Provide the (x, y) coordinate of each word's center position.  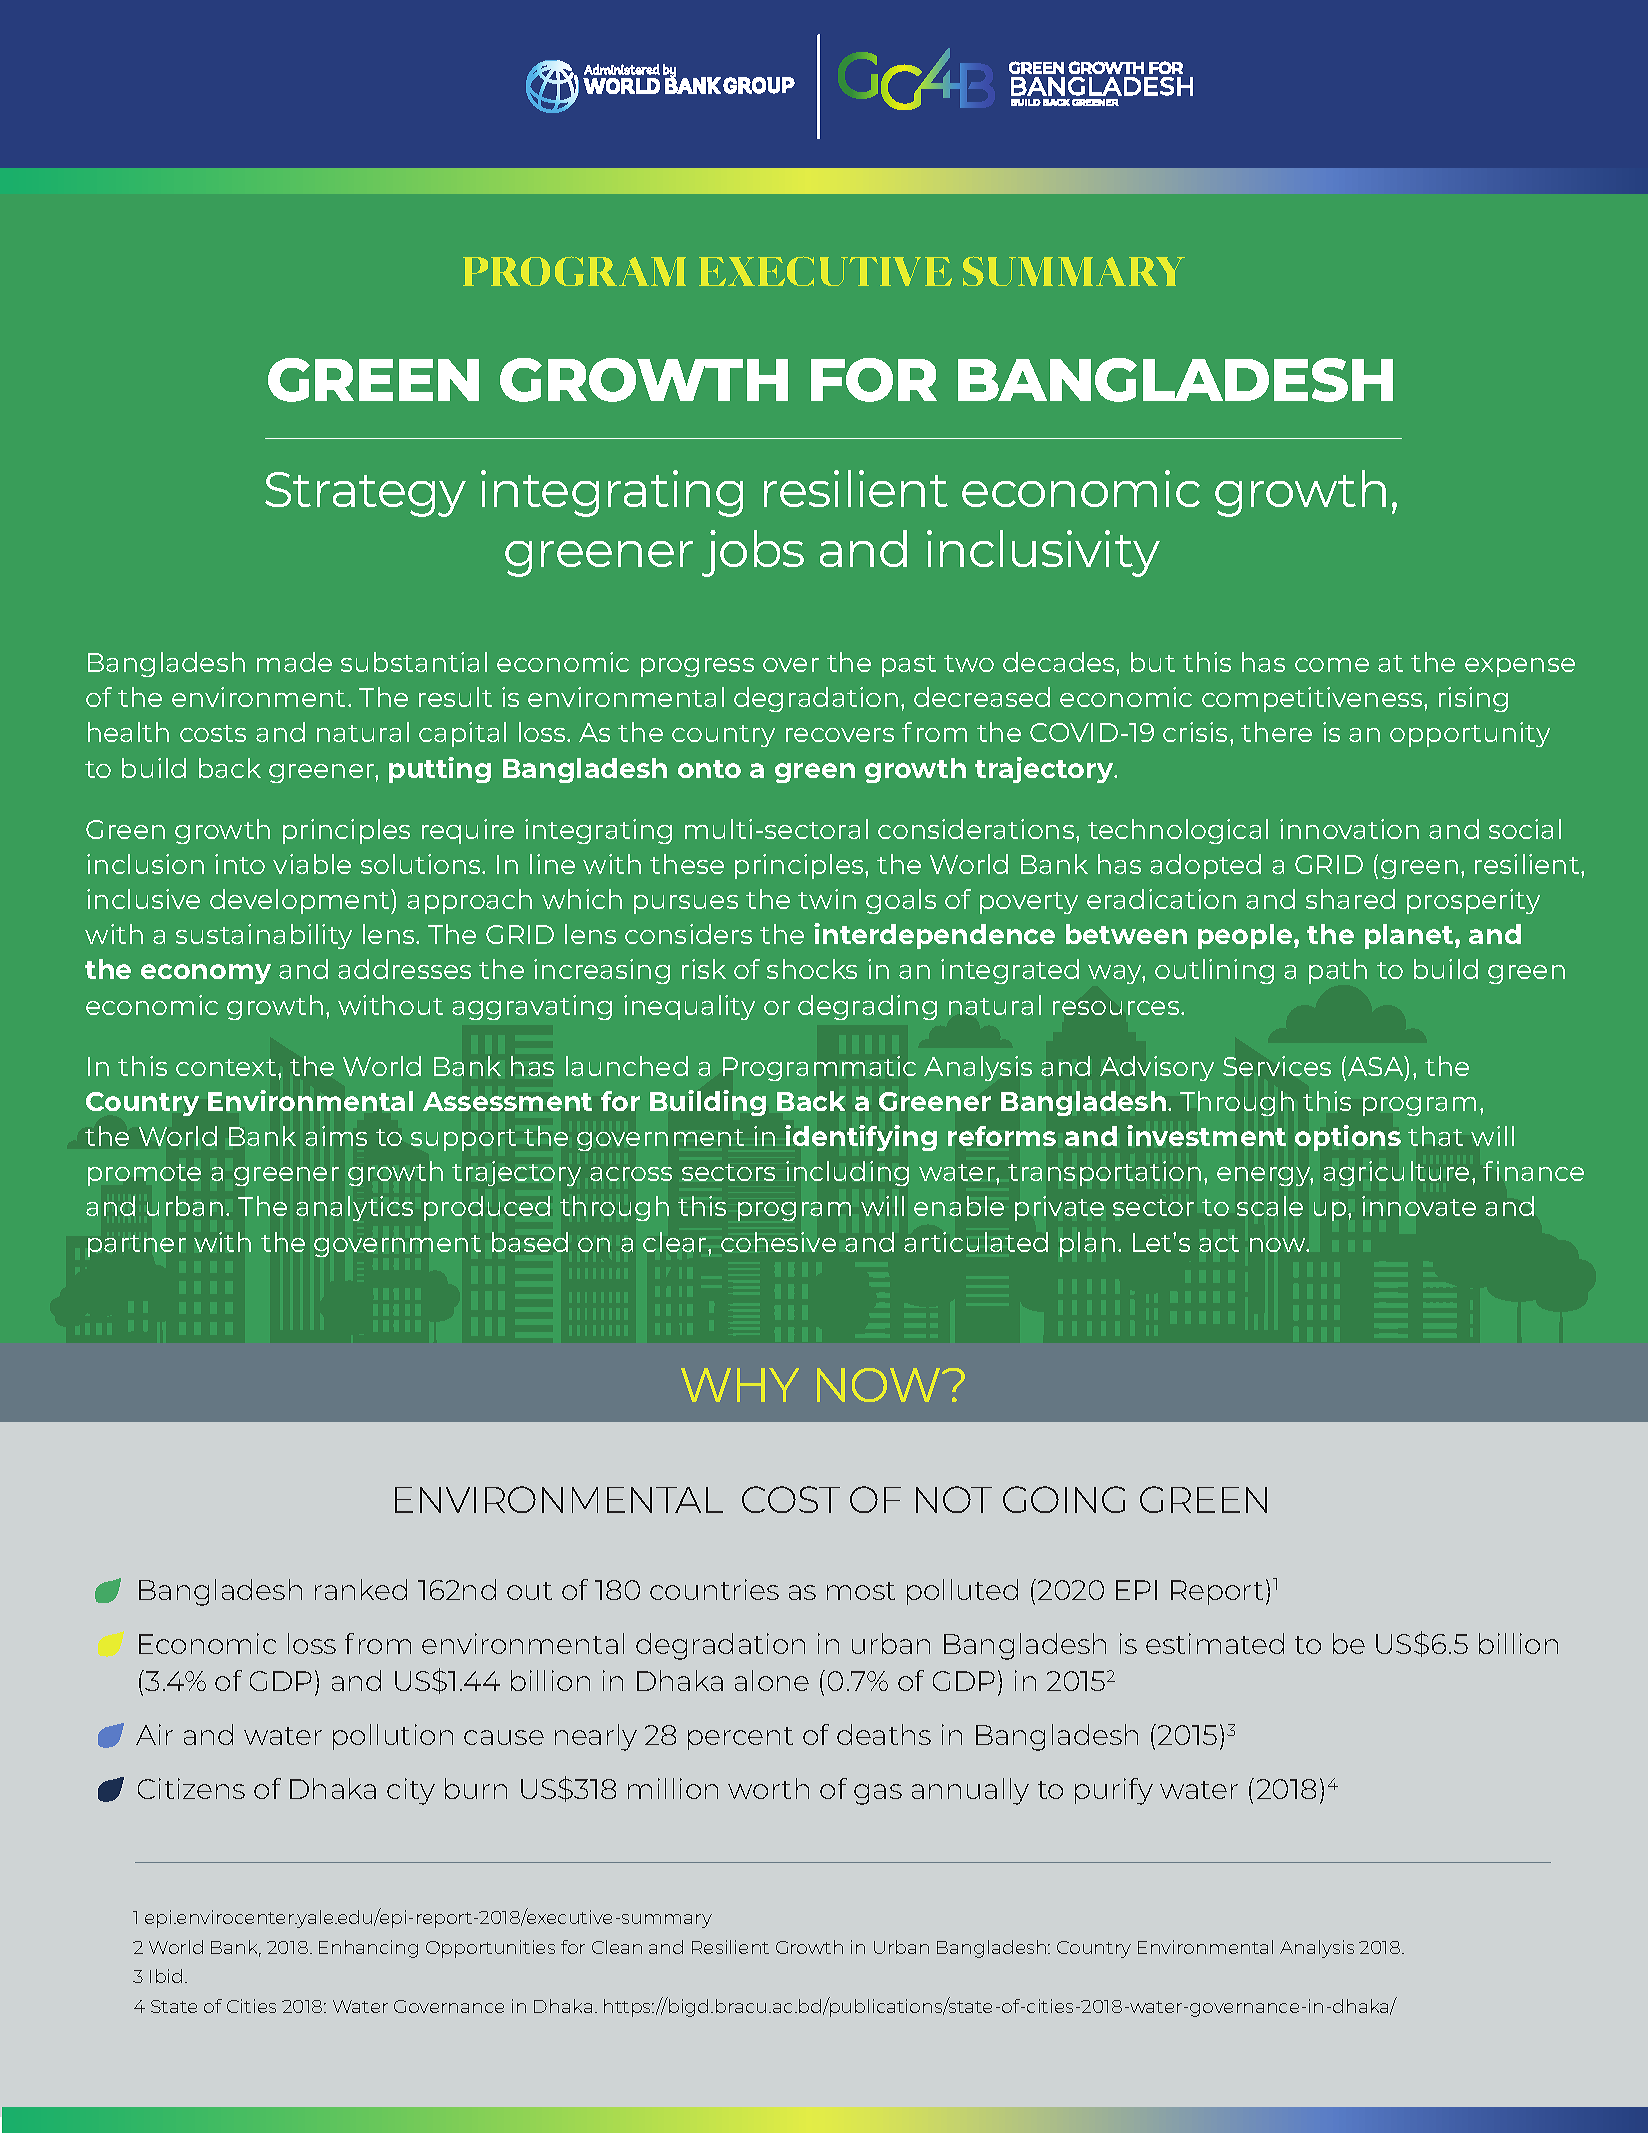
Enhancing (368, 1949)
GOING (1064, 1499)
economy (206, 974)
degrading (867, 1007)
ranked (361, 1589)
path (1338, 971)
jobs (753, 553)
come (1332, 665)
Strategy (365, 494)
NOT (954, 1499)
